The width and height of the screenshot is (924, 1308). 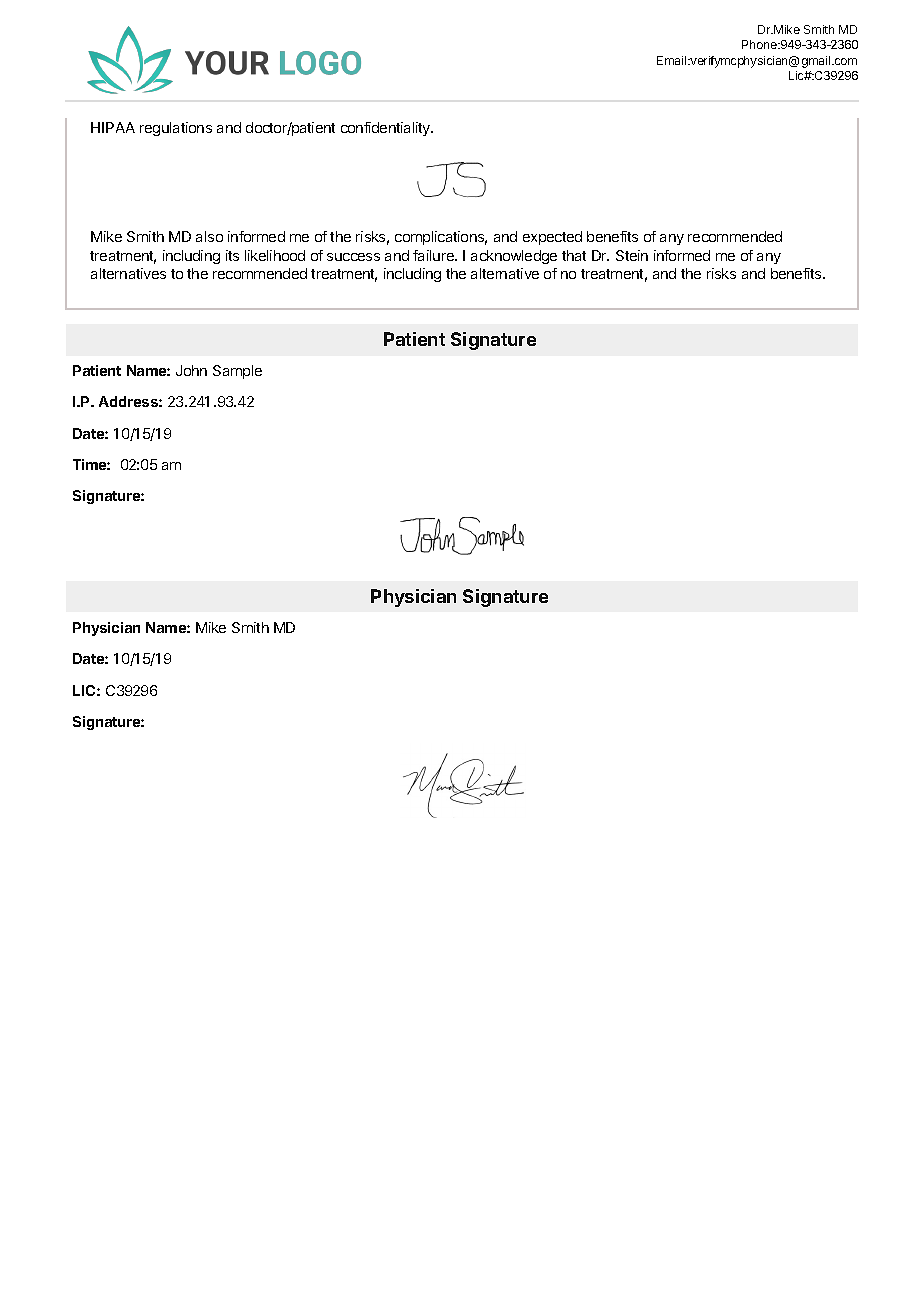 What do you see at coordinates (552, 238) in the screenshot?
I see `expected` at bounding box center [552, 238].
